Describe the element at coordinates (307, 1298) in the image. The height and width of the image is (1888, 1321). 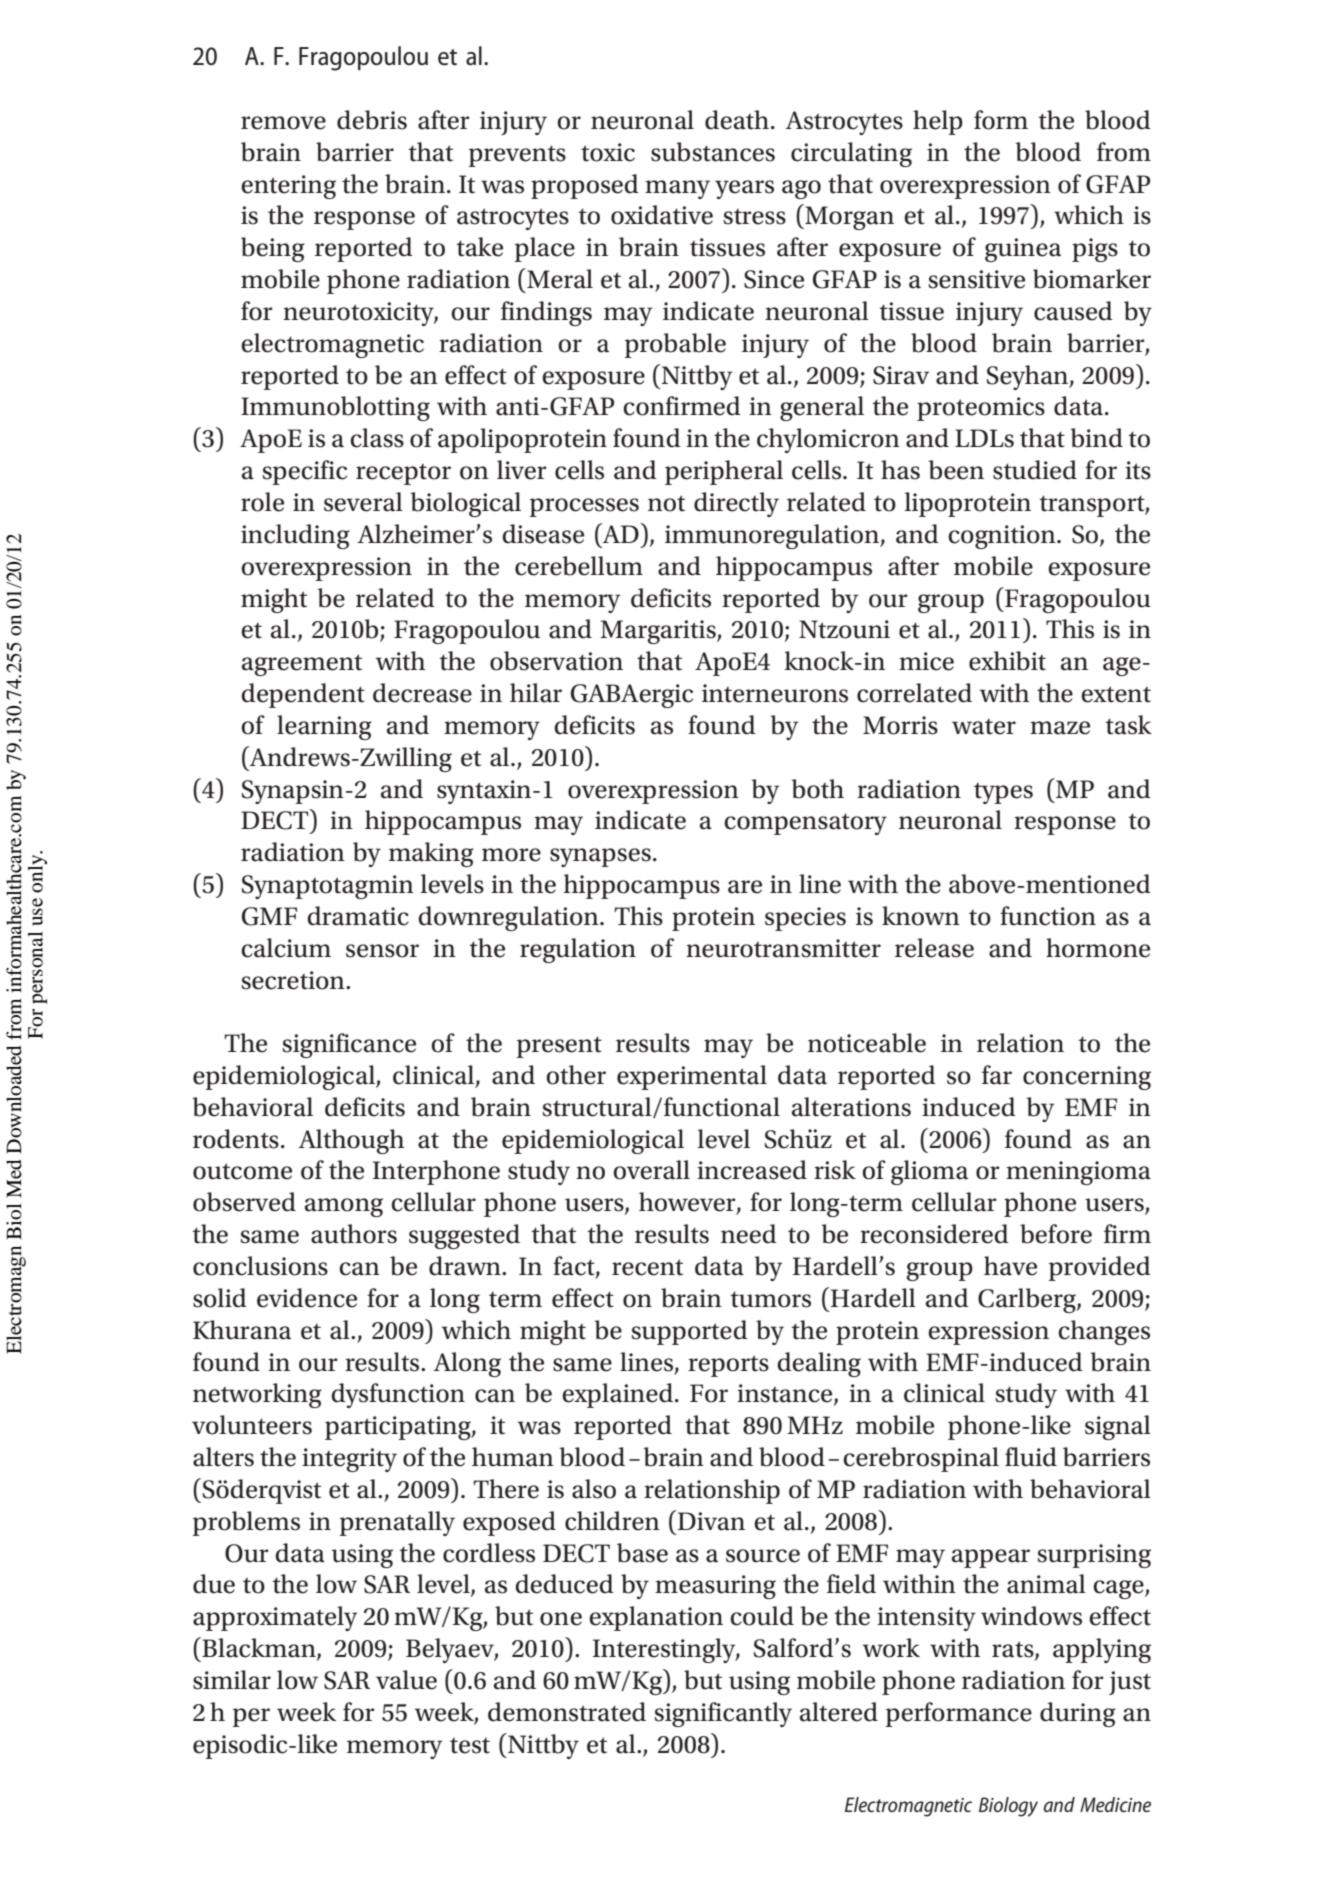
I see `evidence` at that location.
